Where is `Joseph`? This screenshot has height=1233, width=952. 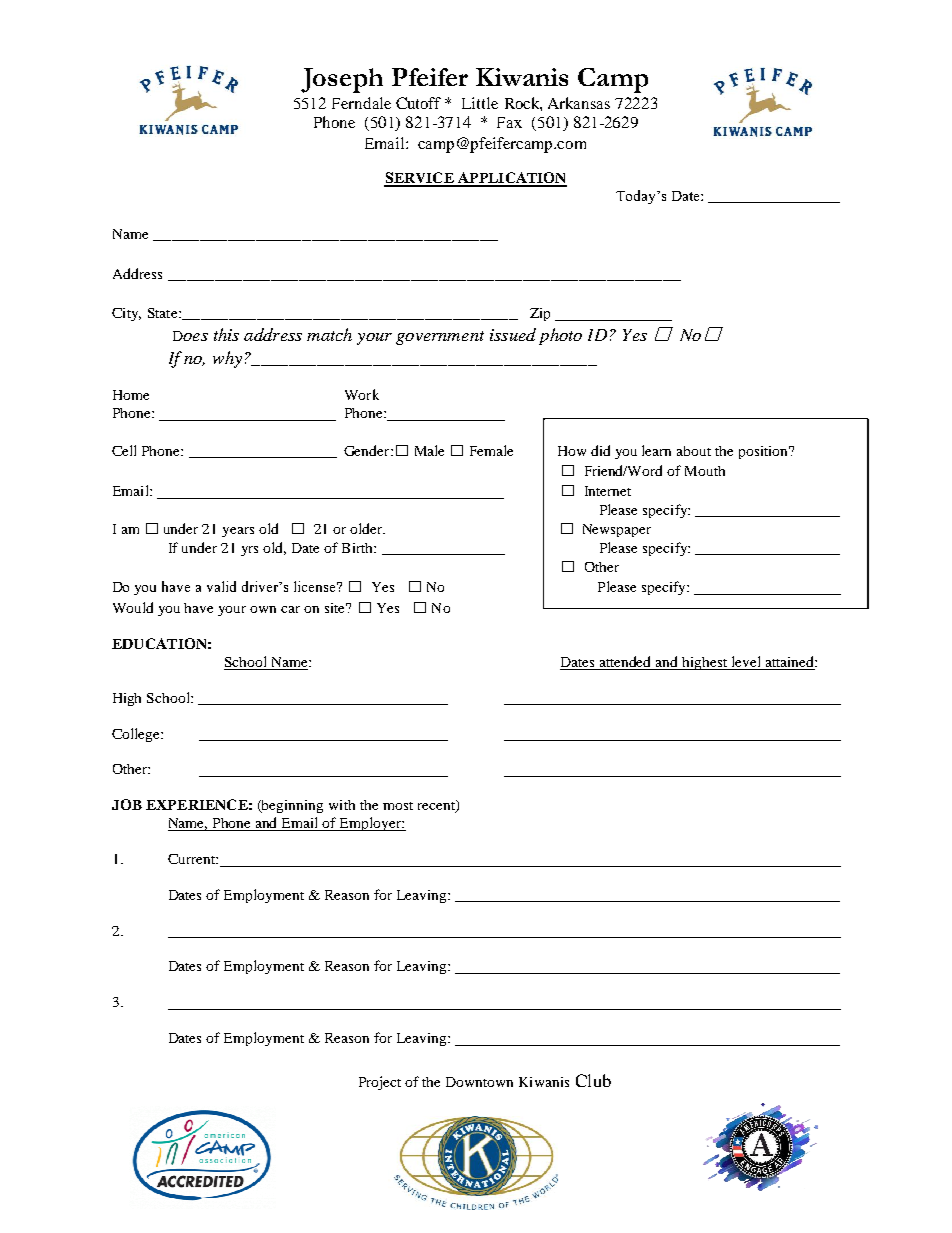
Joseph is located at coordinates (342, 80).
